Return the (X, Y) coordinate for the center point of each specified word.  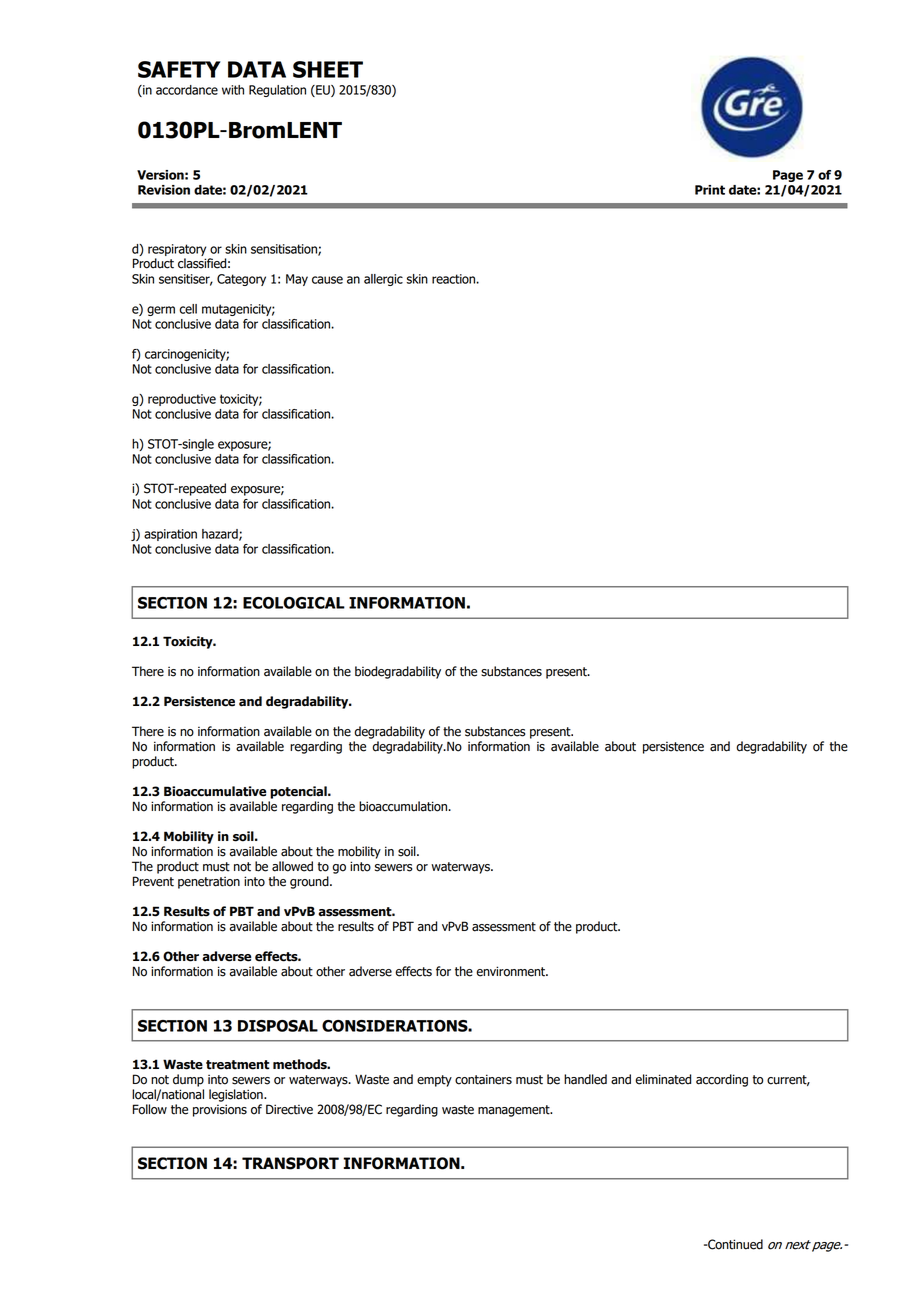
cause (327, 280)
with (233, 90)
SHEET (328, 69)
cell (188, 309)
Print (710, 190)
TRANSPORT (290, 1163)
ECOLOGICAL (294, 603)
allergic (383, 280)
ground (310, 882)
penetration (209, 883)
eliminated (663, 1079)
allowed (292, 866)
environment (512, 971)
